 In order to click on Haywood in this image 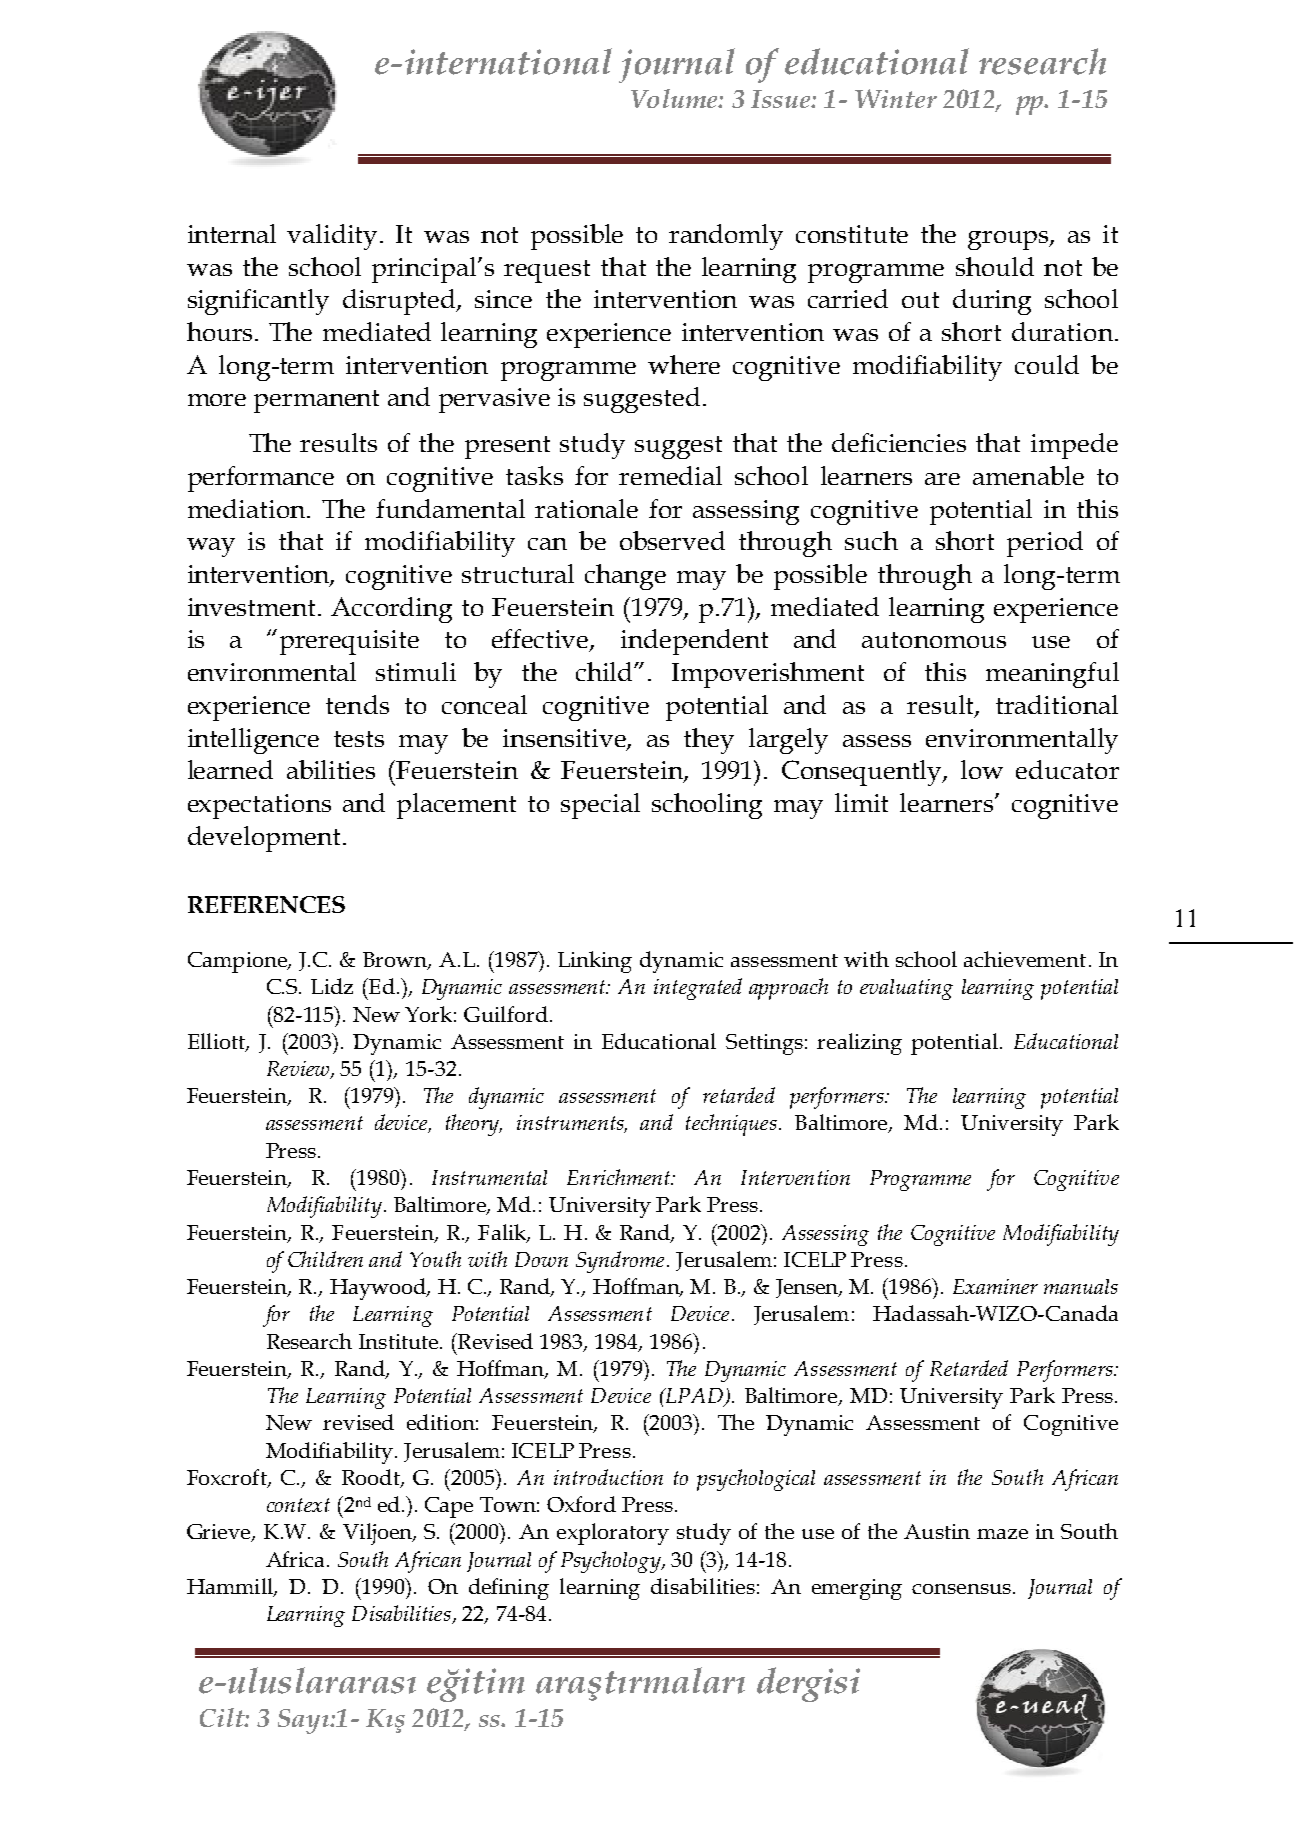, I will do `click(379, 1289)`.
